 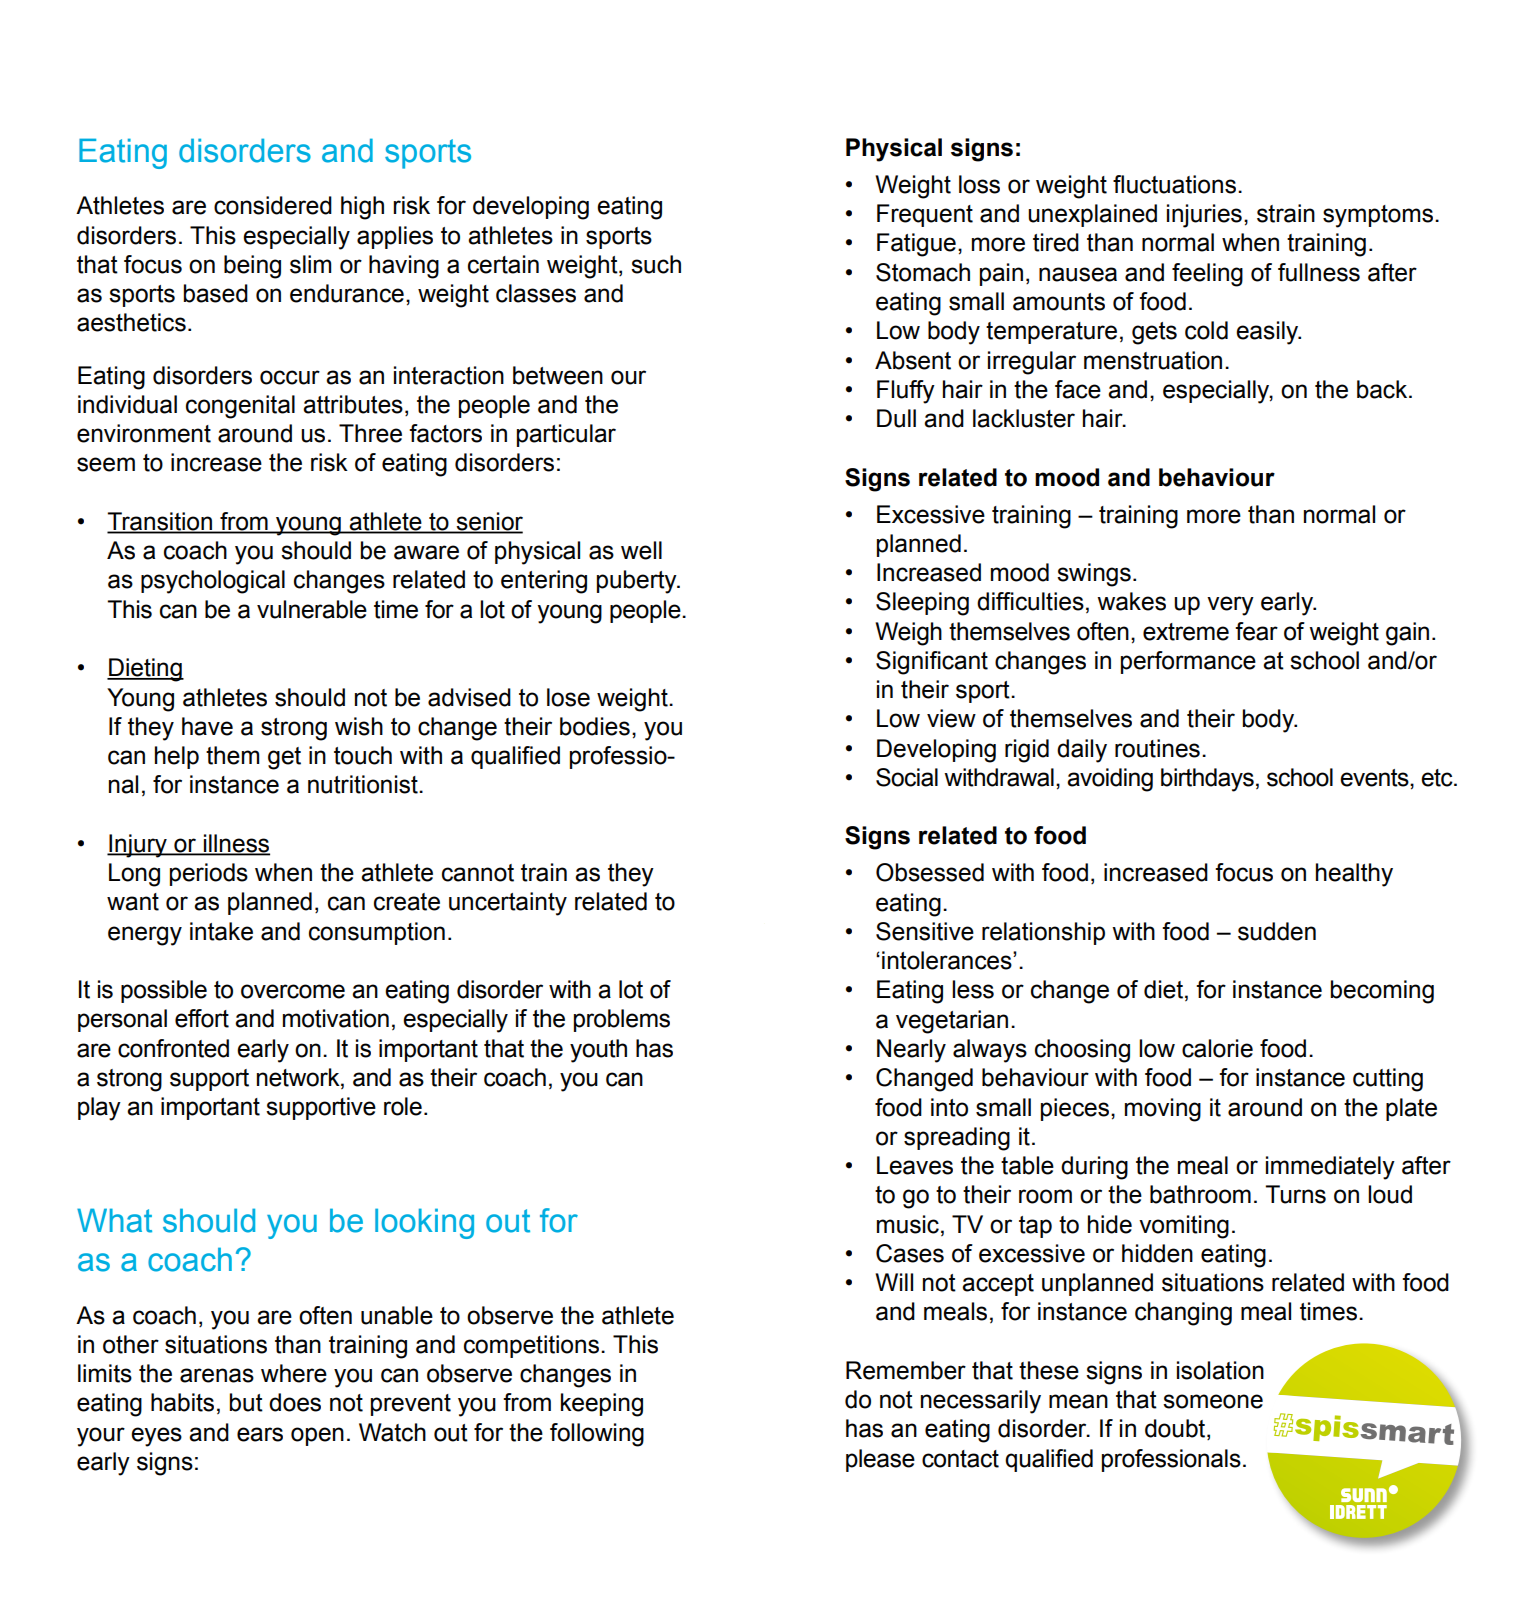 What do you see at coordinates (1213, 1401) in the screenshot?
I see `someone` at bounding box center [1213, 1401].
